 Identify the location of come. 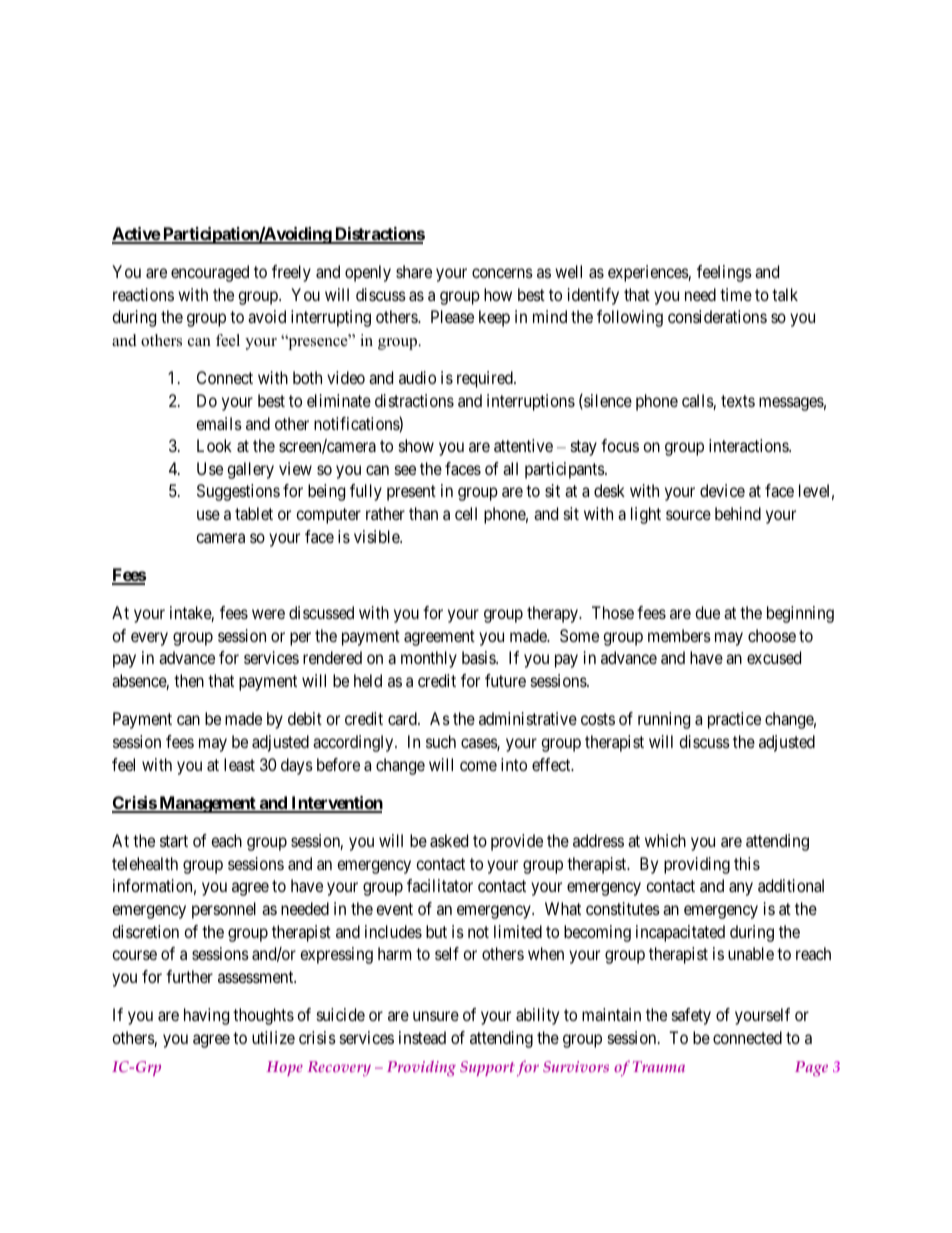
(478, 766).
